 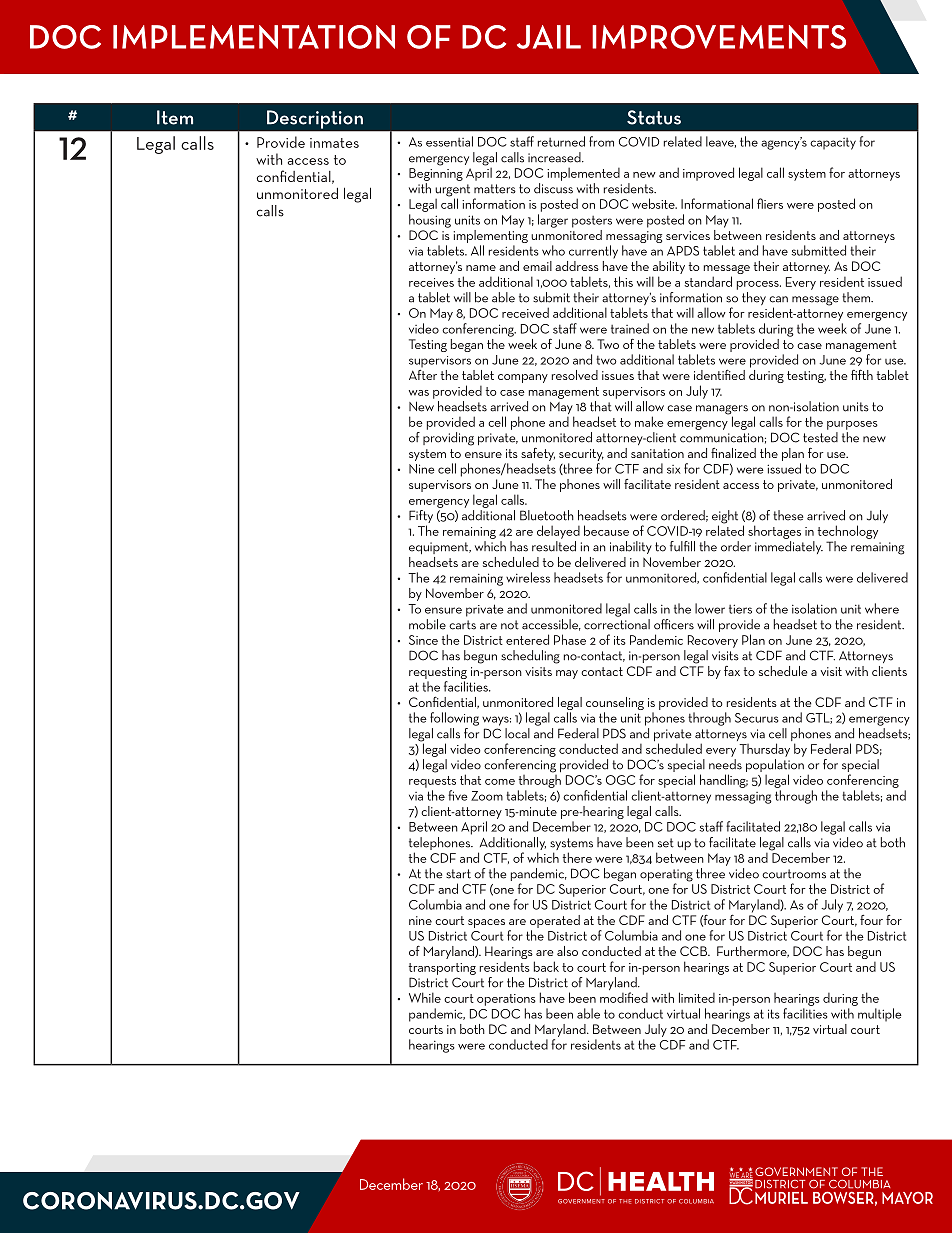 I want to click on operations, so click(x=506, y=1000).
